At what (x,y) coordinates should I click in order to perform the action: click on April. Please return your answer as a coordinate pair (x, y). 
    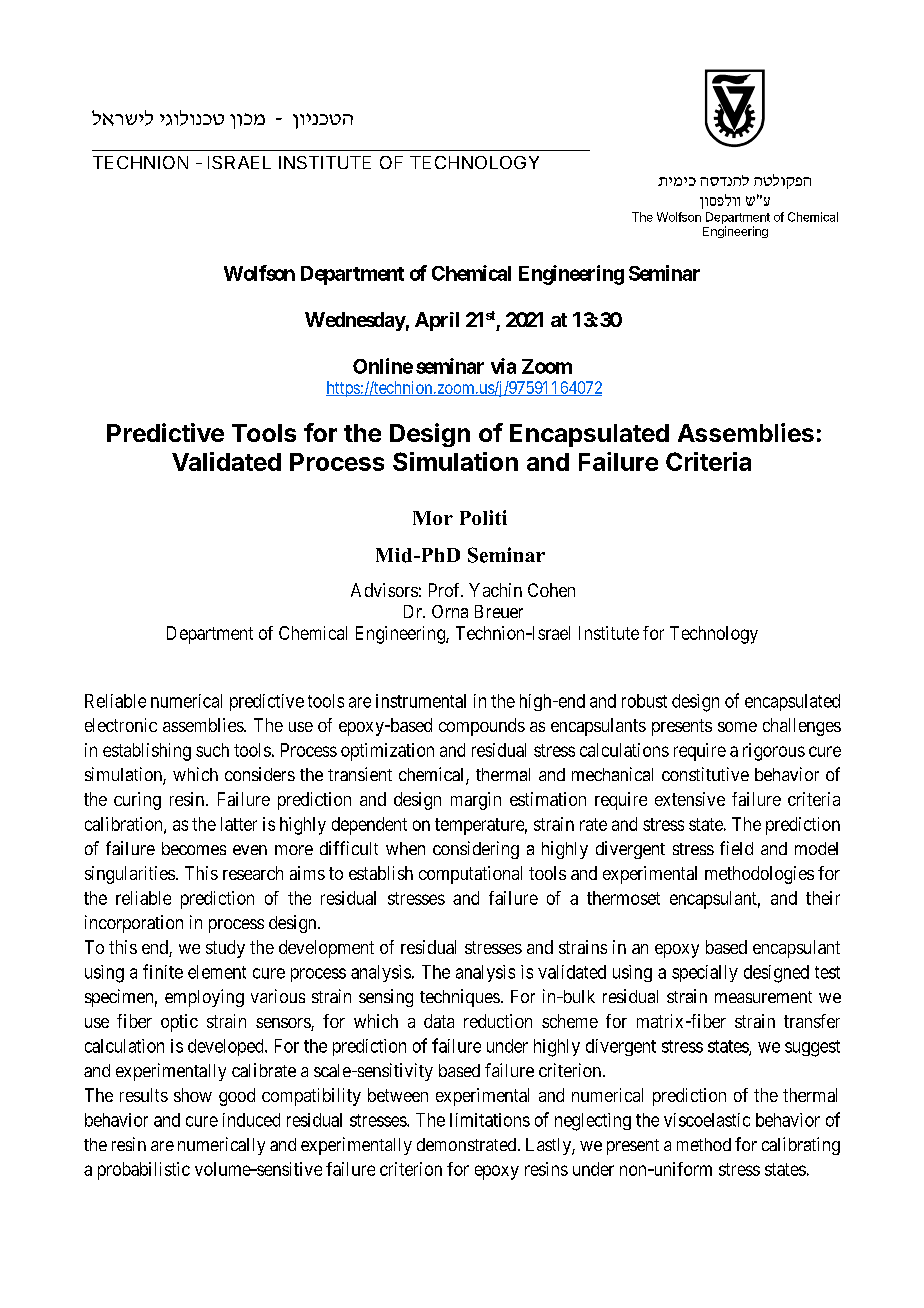
    Looking at the image, I should click on (437, 321).
